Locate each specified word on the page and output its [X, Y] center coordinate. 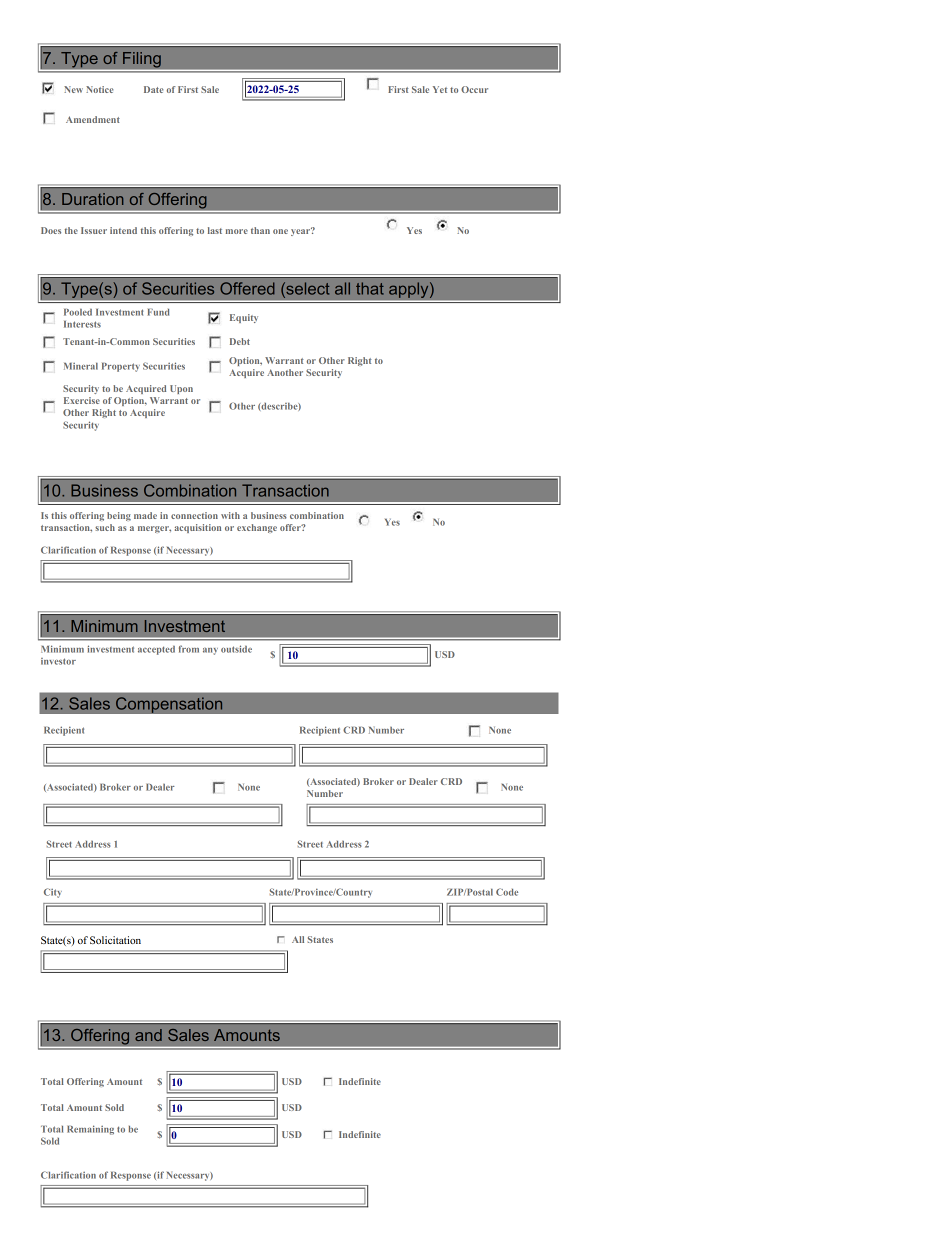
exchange [257, 528]
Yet [440, 89]
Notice [99, 89]
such [105, 527]
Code [507, 892]
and [148, 1035]
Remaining [90, 1130]
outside [236, 649]
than [260, 230]
